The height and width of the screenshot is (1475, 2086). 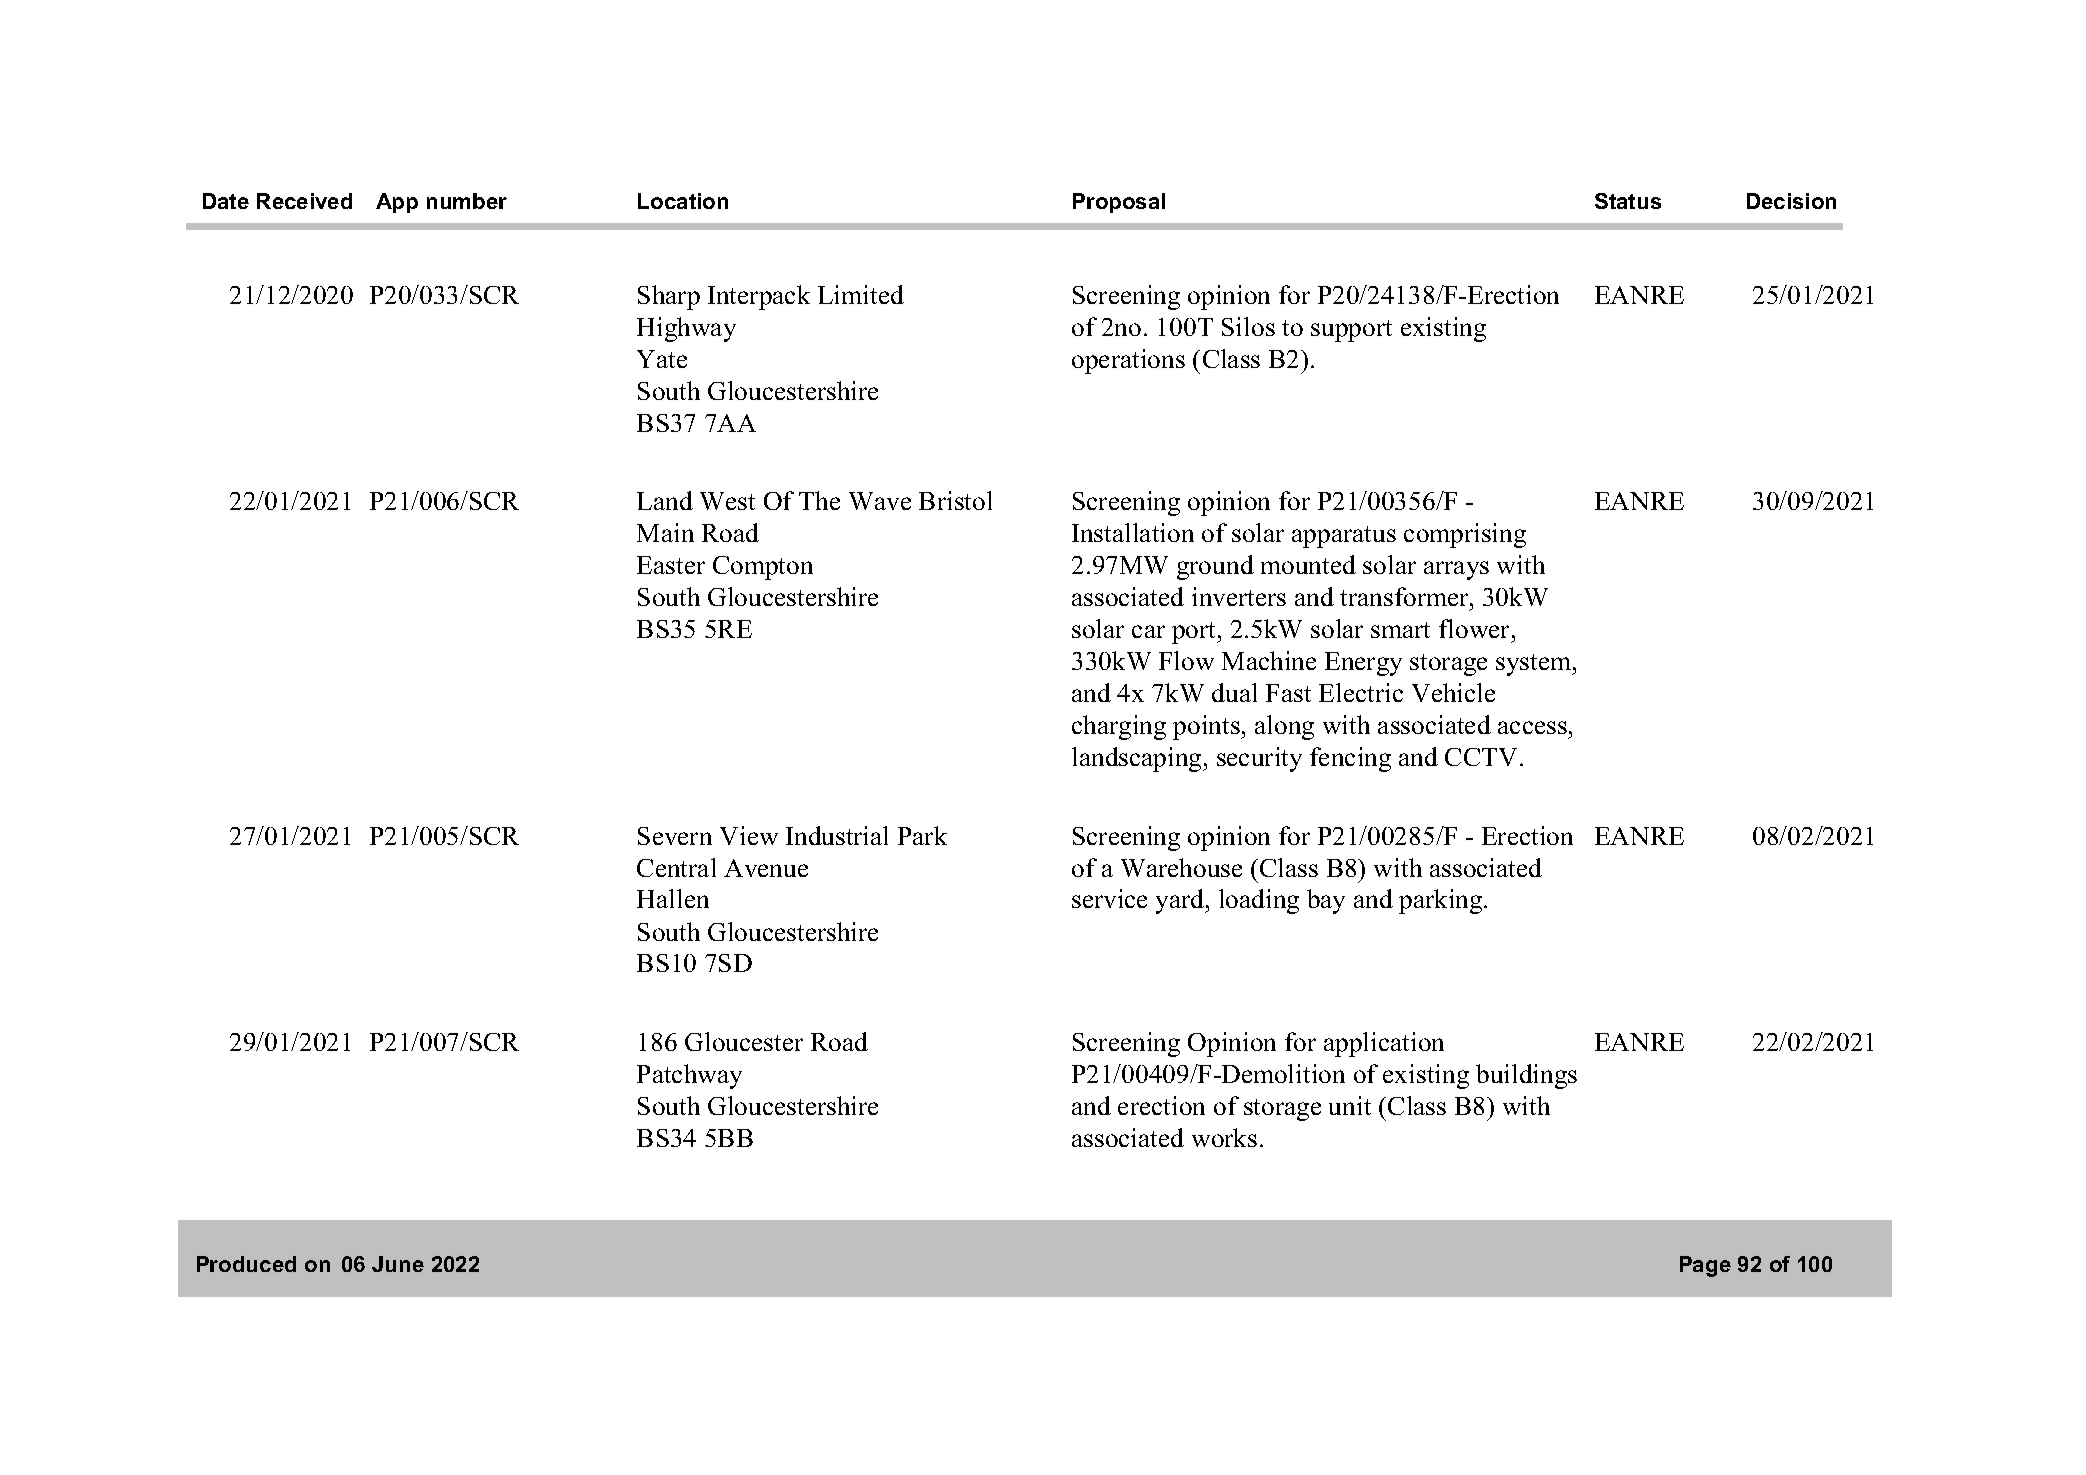 I want to click on number, so click(x=467, y=201).
